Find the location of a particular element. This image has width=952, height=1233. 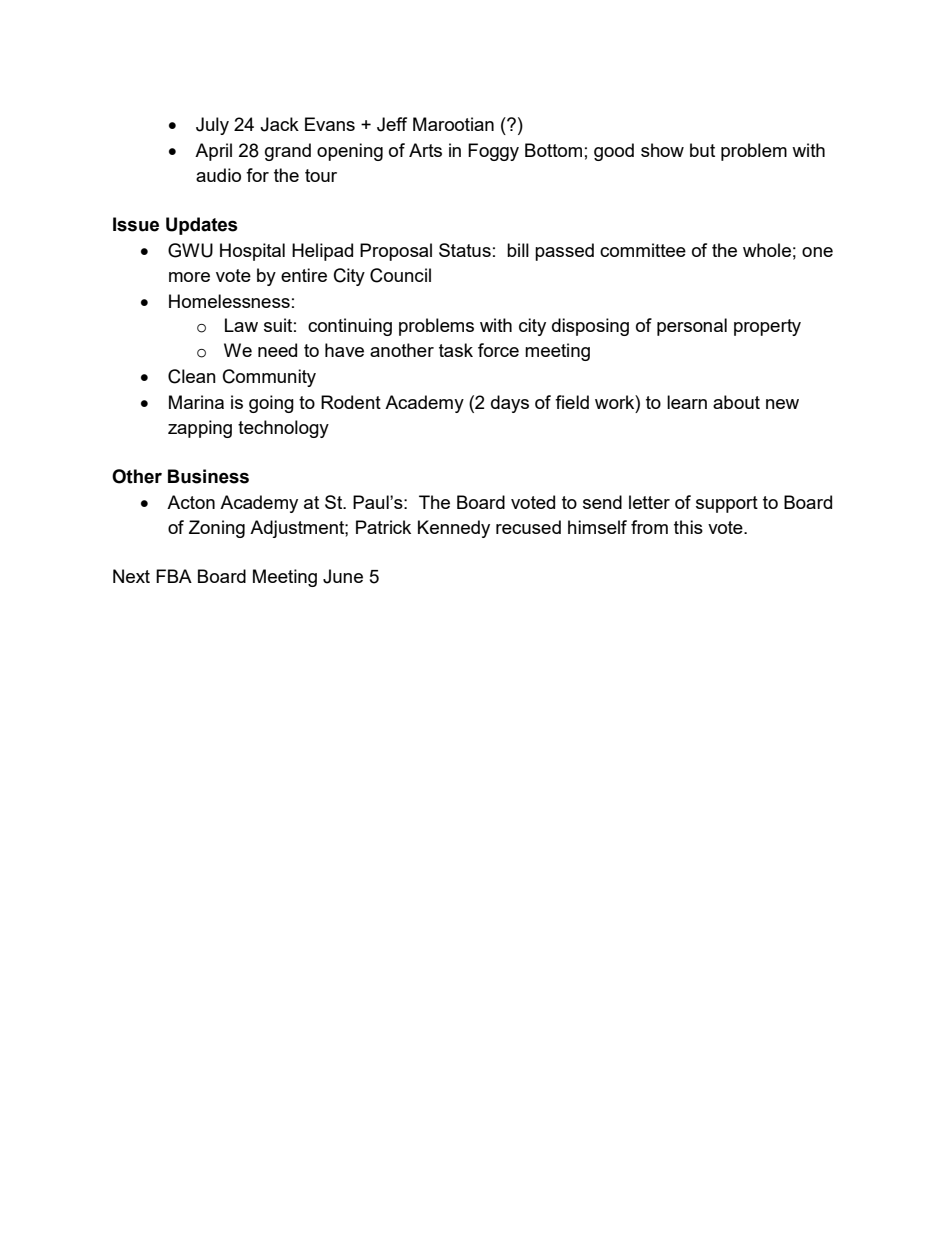

but is located at coordinates (702, 150).
